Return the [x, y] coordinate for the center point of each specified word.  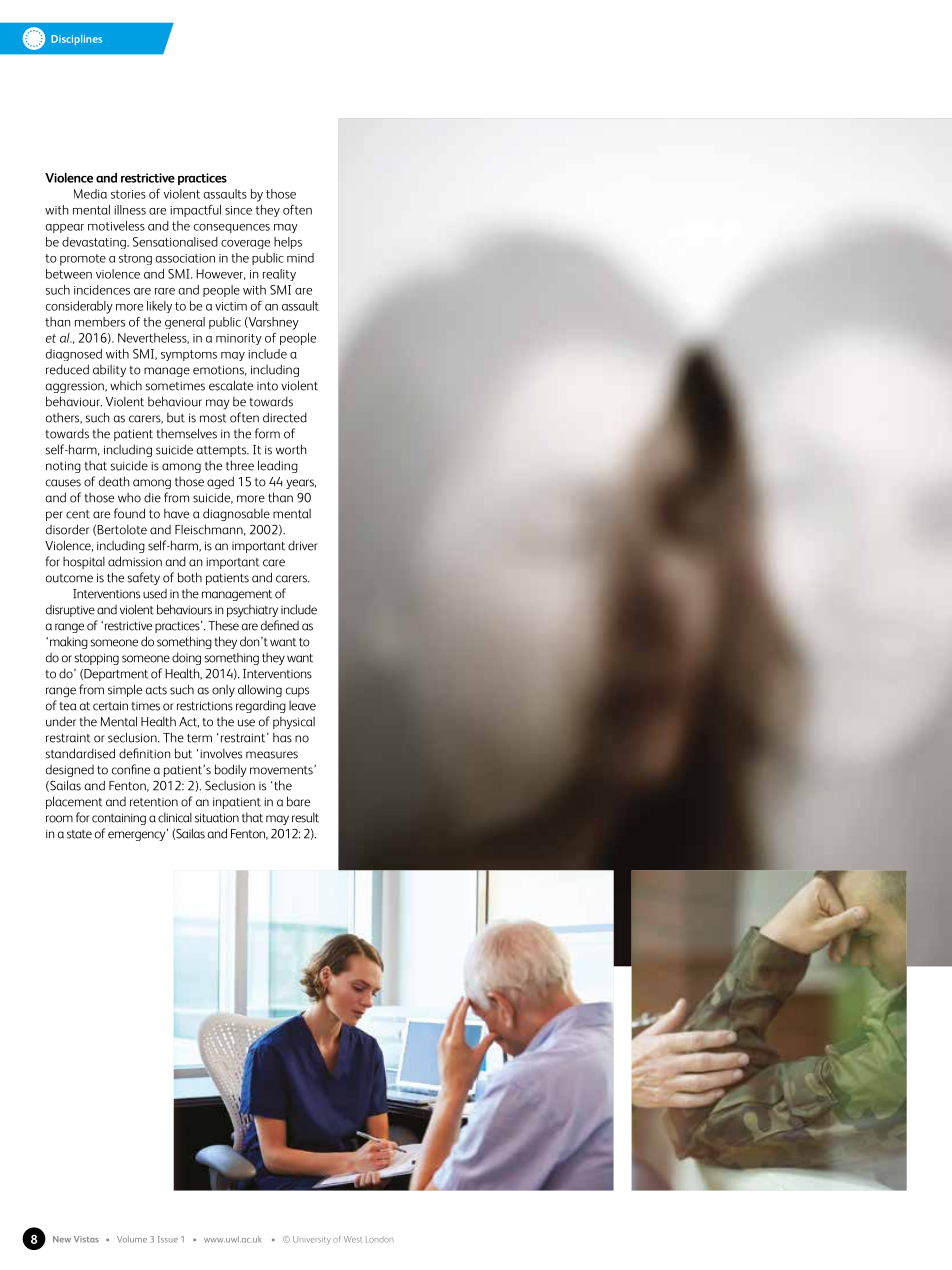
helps [288, 243]
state [79, 834]
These [223, 625]
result [305, 818]
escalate [231, 385]
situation [217, 818]
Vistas [86, 1239]
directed [285, 417]
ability [109, 371]
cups [297, 692]
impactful [195, 210]
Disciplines [76, 40]
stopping [97, 659]
